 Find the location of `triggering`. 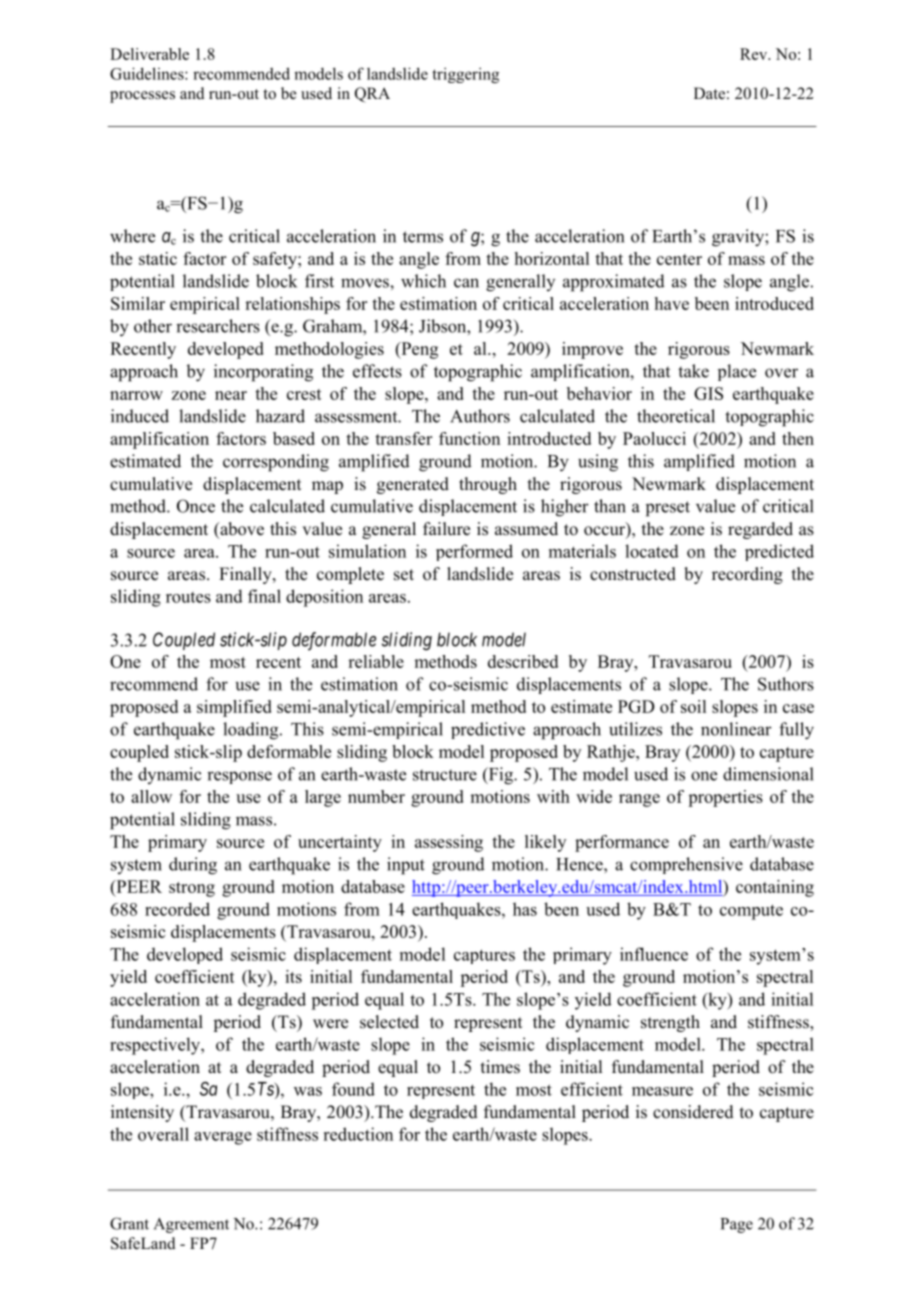

triggering is located at coordinates (465, 75).
